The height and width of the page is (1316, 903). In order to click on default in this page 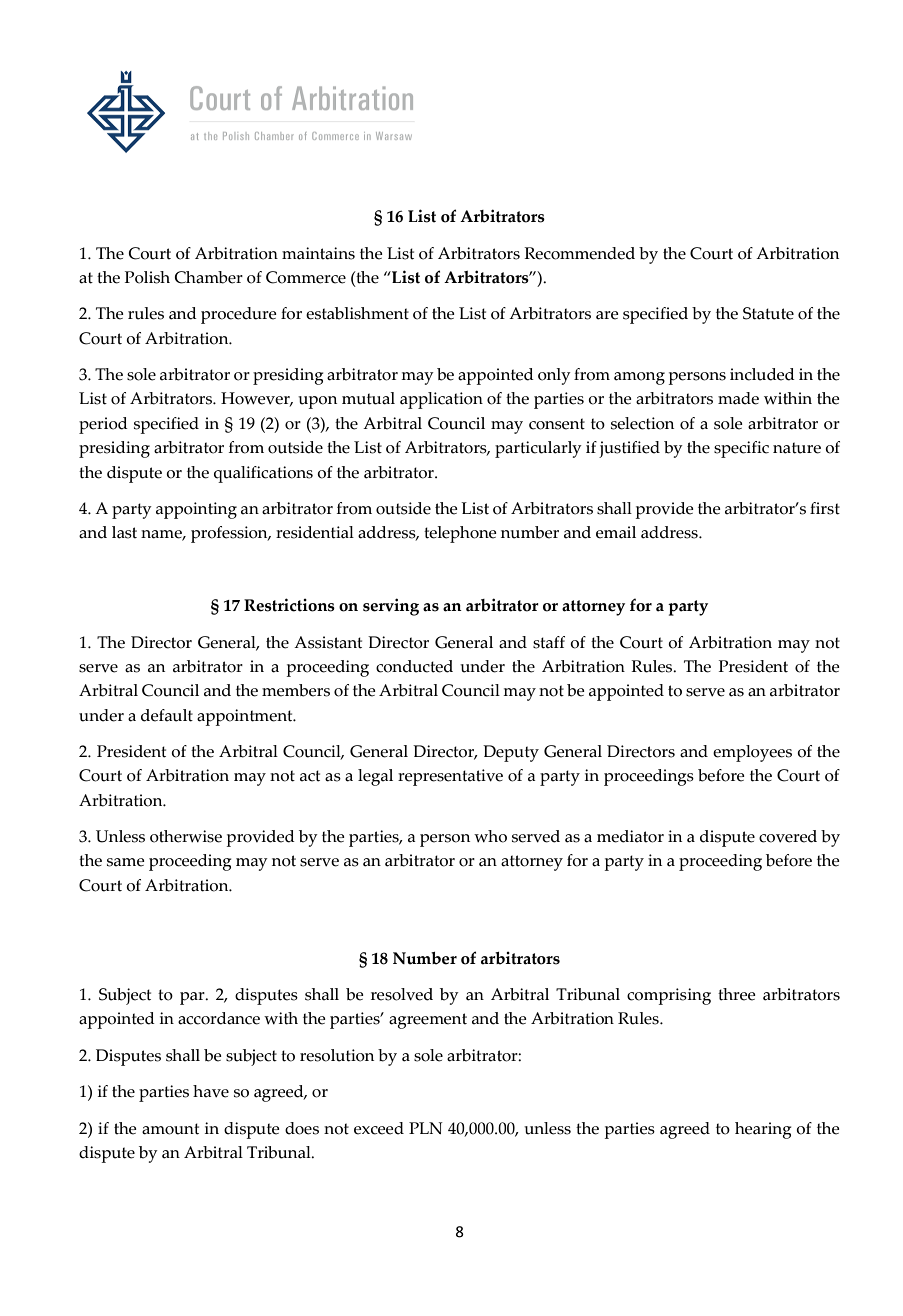, I will do `click(167, 715)`.
